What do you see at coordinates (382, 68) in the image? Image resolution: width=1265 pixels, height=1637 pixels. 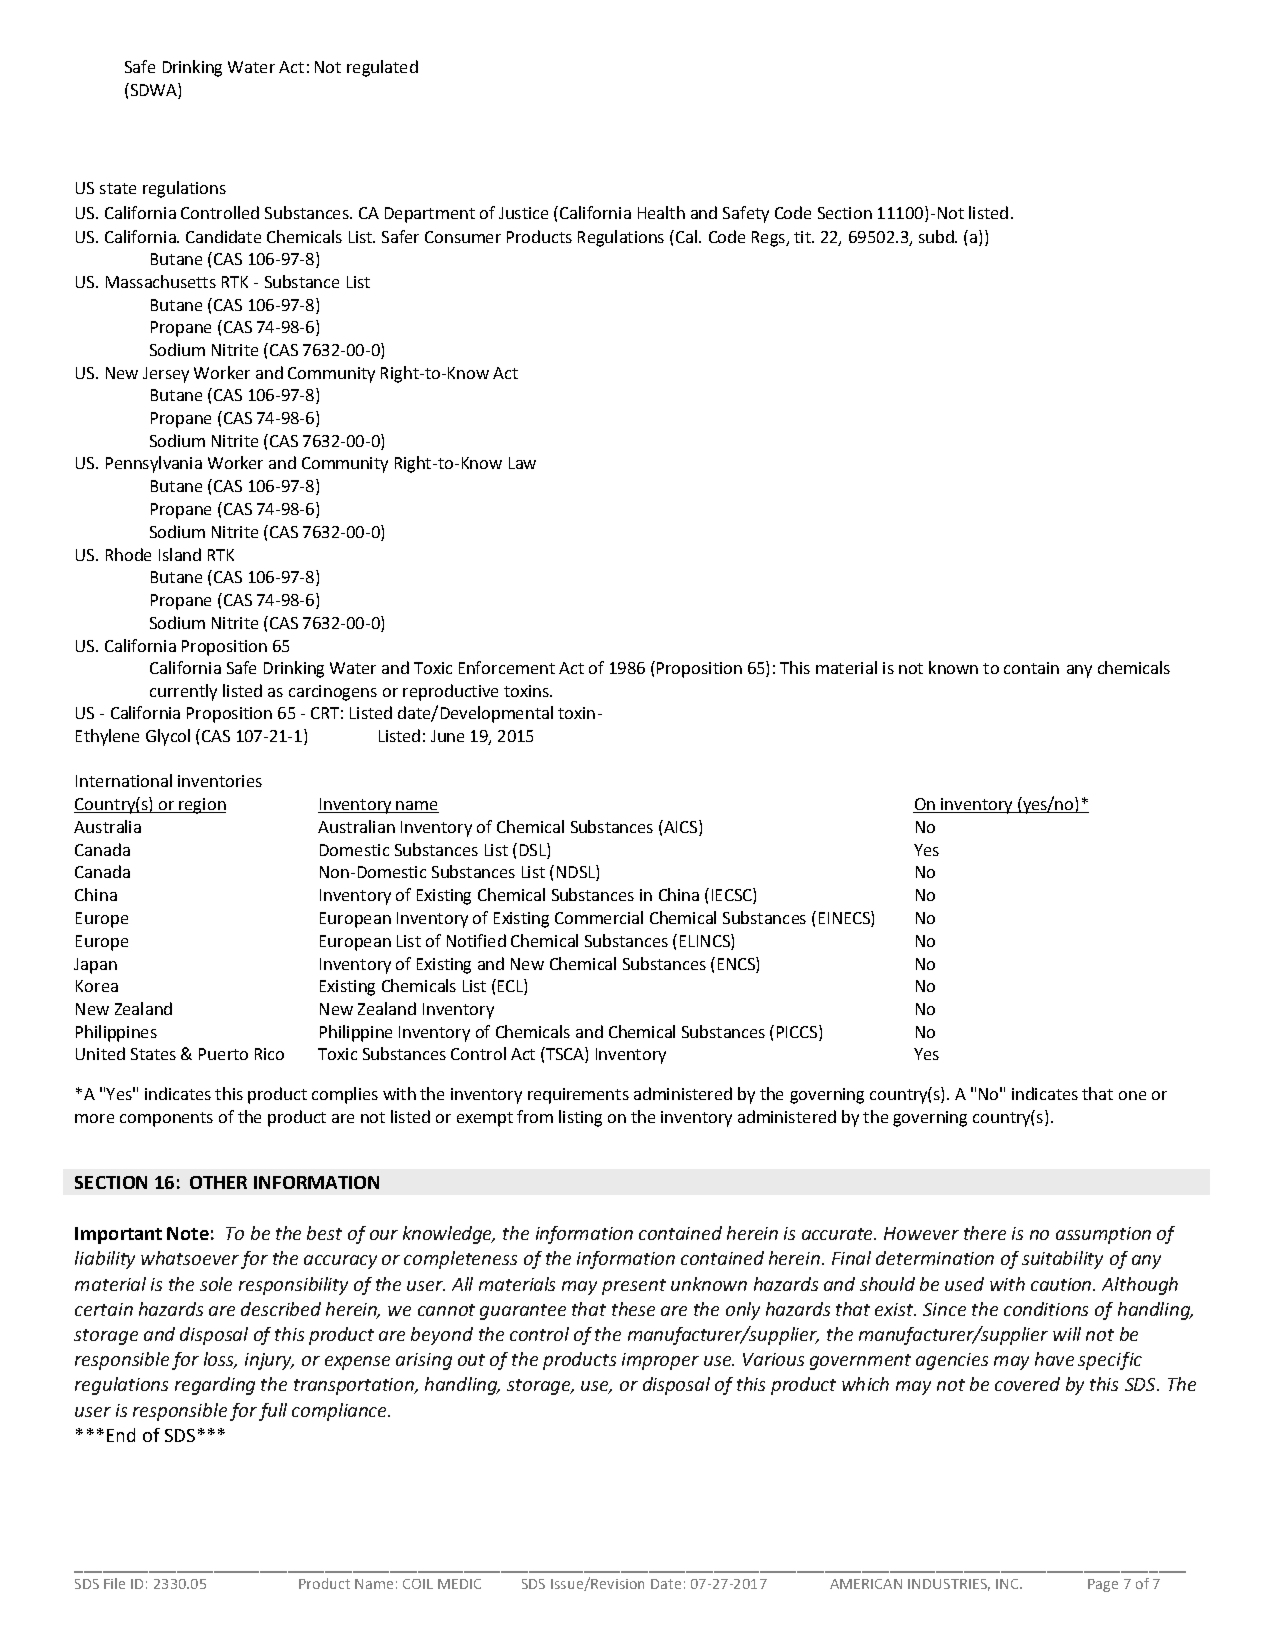 I see `regulated` at bounding box center [382, 68].
